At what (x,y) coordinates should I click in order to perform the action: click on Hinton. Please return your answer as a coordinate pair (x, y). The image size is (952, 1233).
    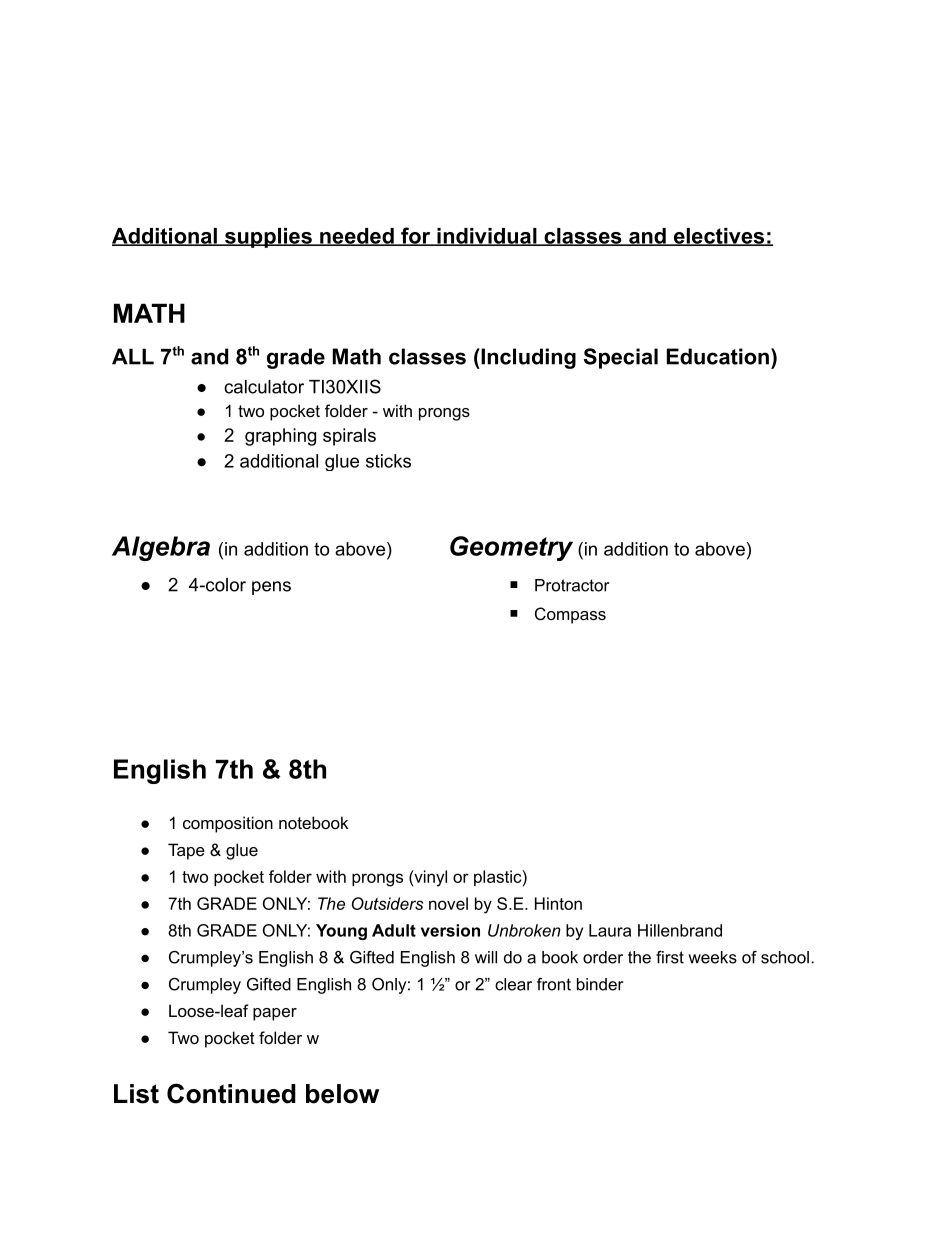
    Looking at the image, I should click on (558, 903).
